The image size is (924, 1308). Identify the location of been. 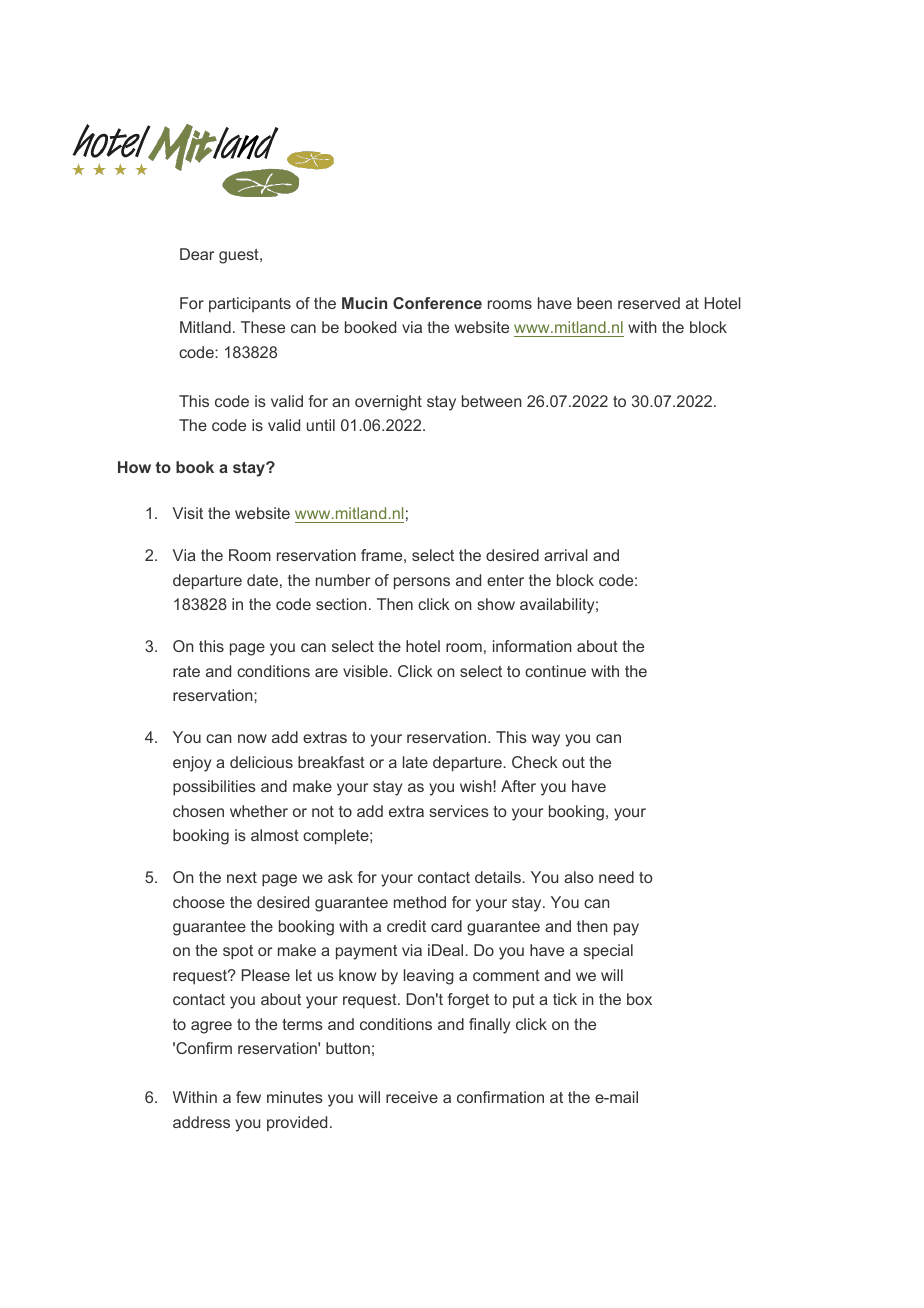
(594, 303).
